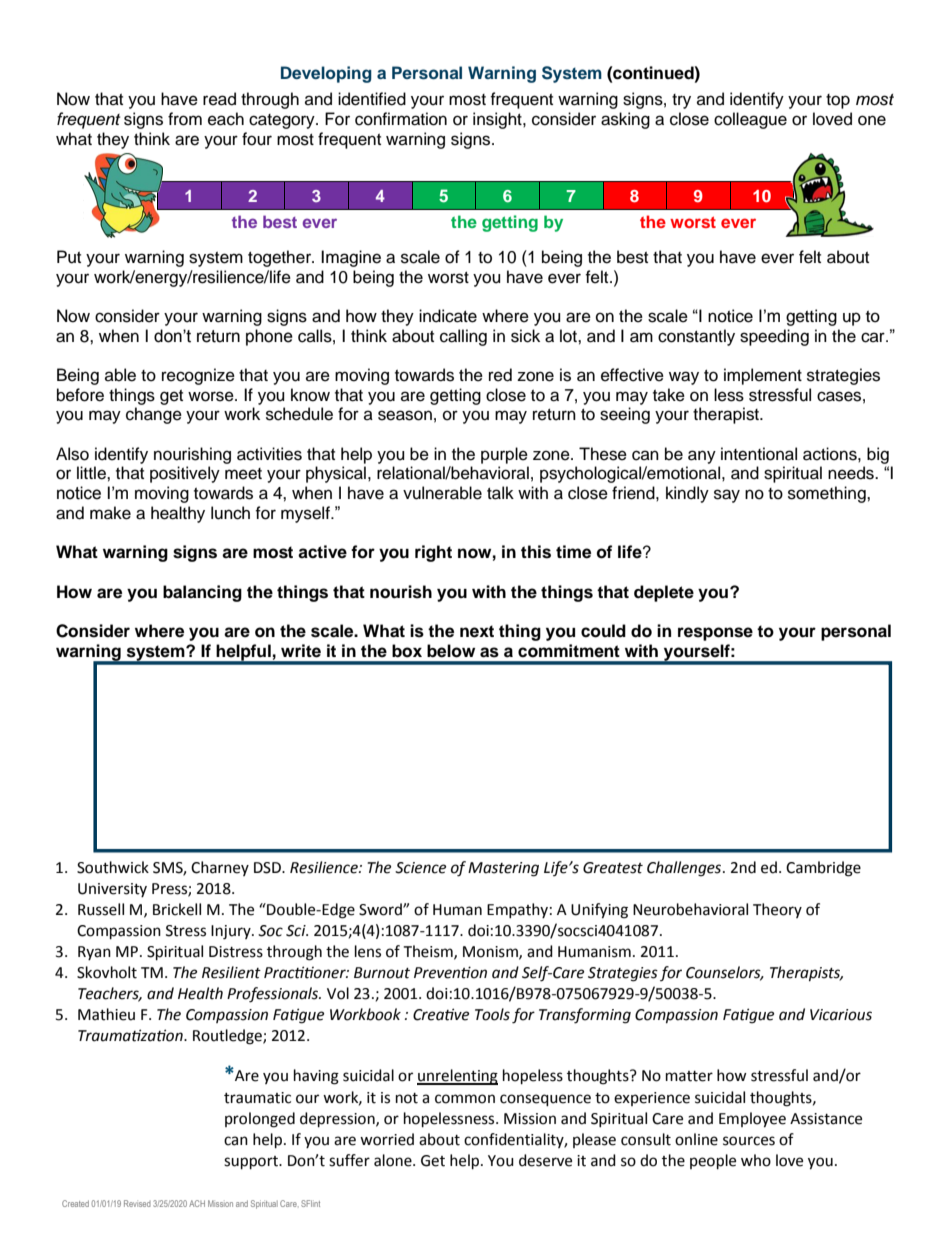 The image size is (952, 1233). Describe the element at coordinates (202, 593) in the page. I see `balancing` at that location.
